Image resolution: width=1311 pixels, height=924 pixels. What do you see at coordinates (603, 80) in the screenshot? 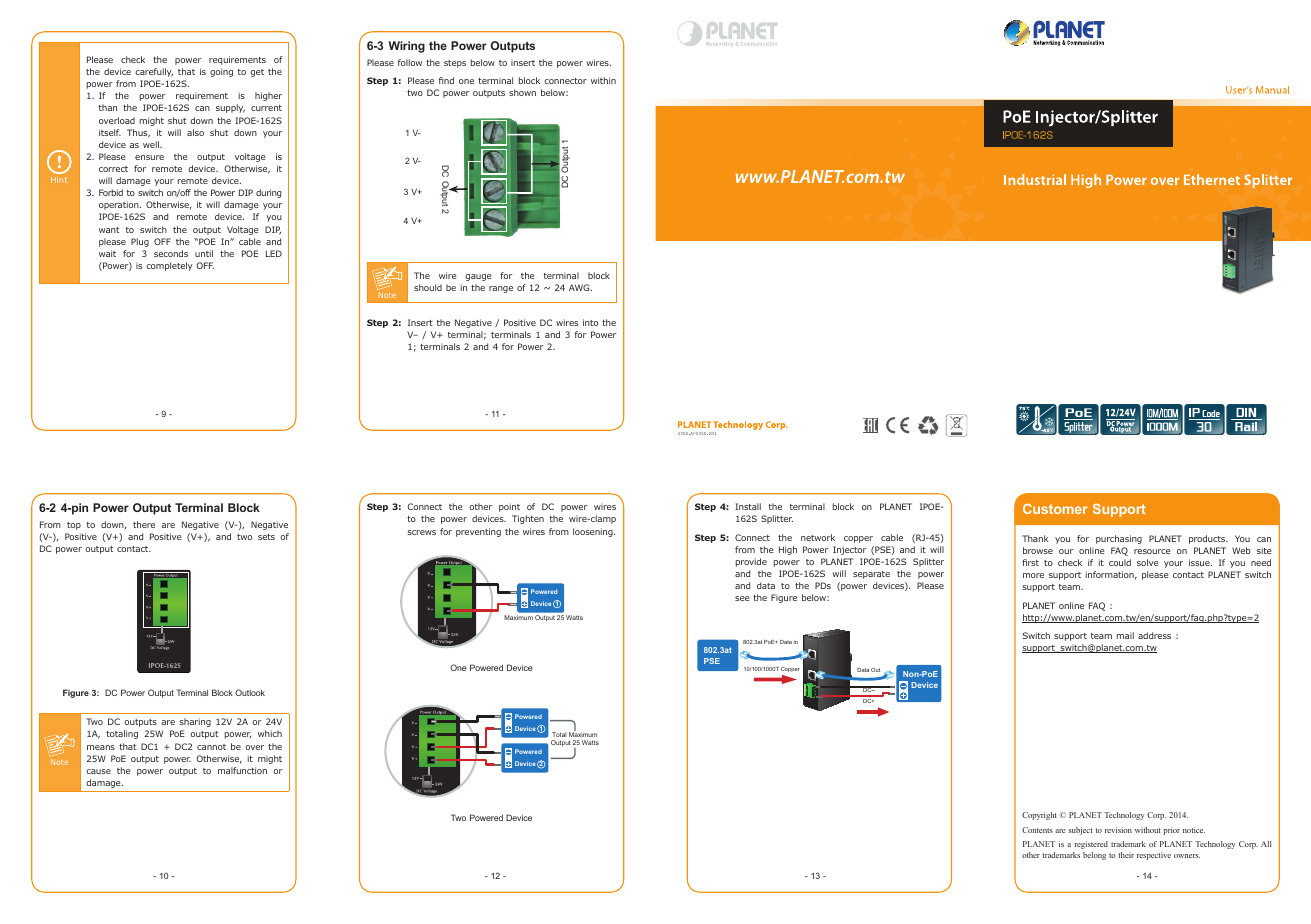
I see `within` at bounding box center [603, 80].
